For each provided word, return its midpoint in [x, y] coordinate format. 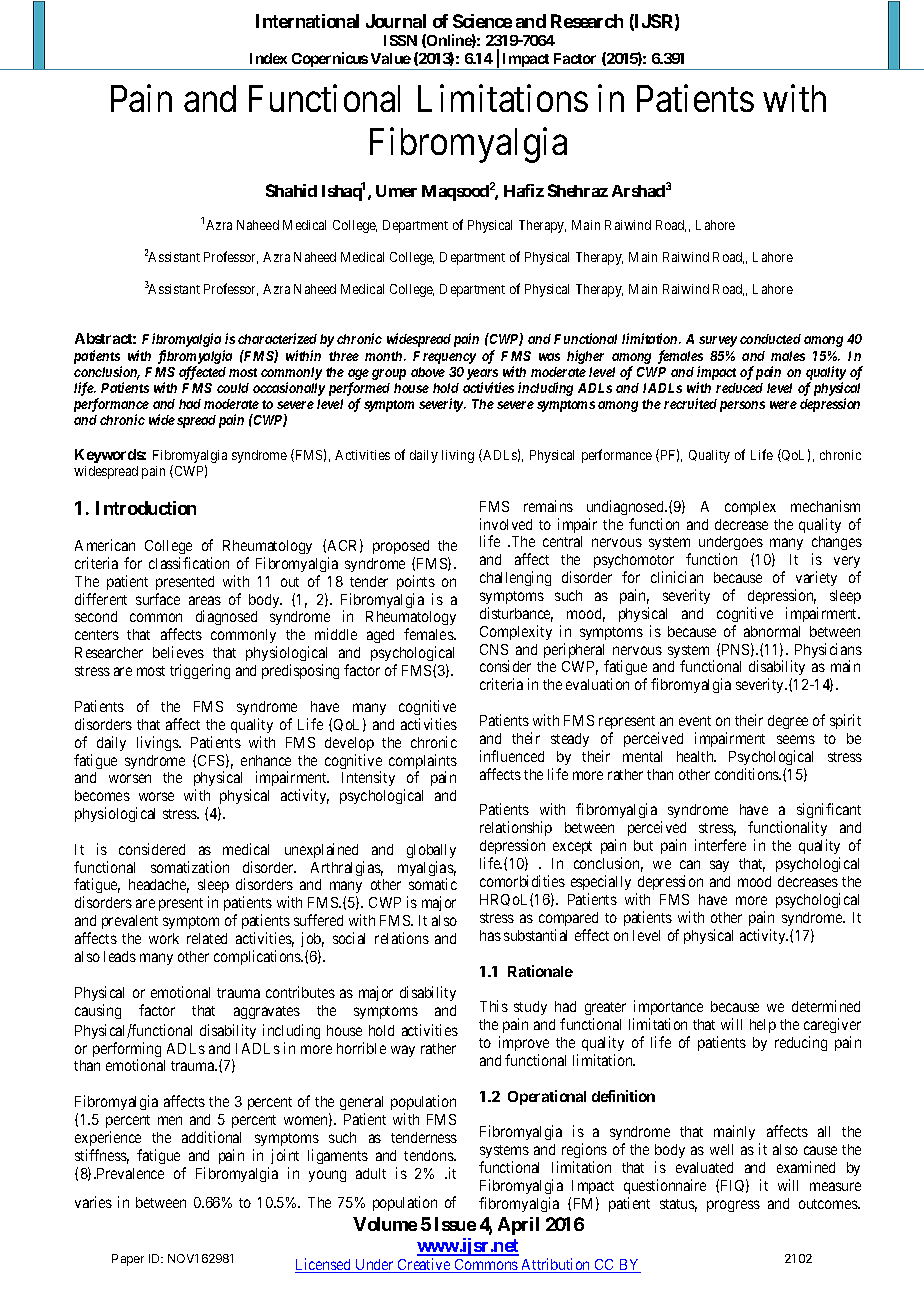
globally [431, 851]
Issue [455, 1224]
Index [268, 58]
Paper [128, 1260]
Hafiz [524, 190]
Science [482, 21]
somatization [190, 867]
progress [733, 1206]
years [482, 376]
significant [829, 812]
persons [742, 406]
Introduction [146, 508]
